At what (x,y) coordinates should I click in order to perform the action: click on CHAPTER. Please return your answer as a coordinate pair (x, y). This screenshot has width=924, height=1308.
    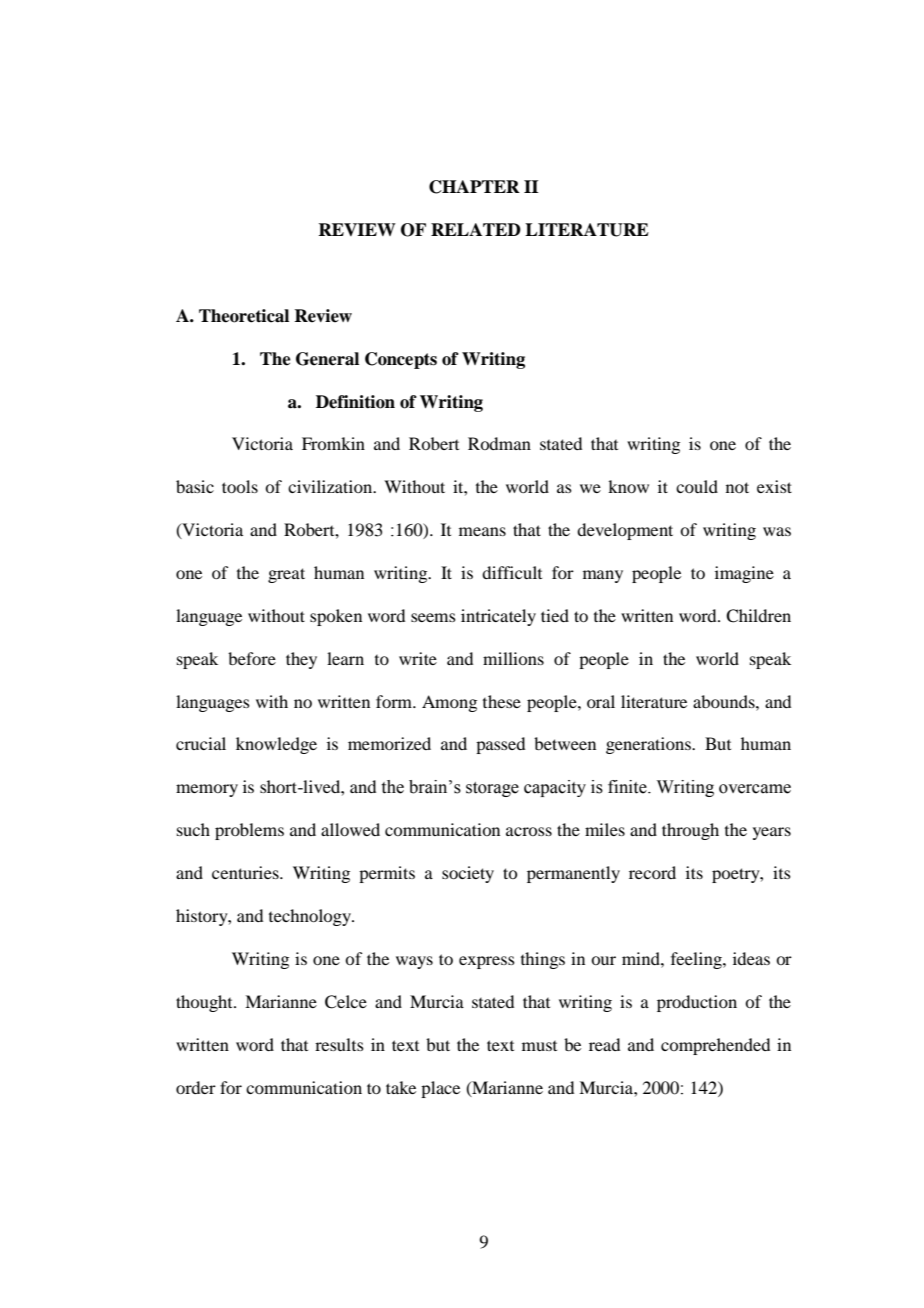
    Looking at the image, I should click on (474, 187).
